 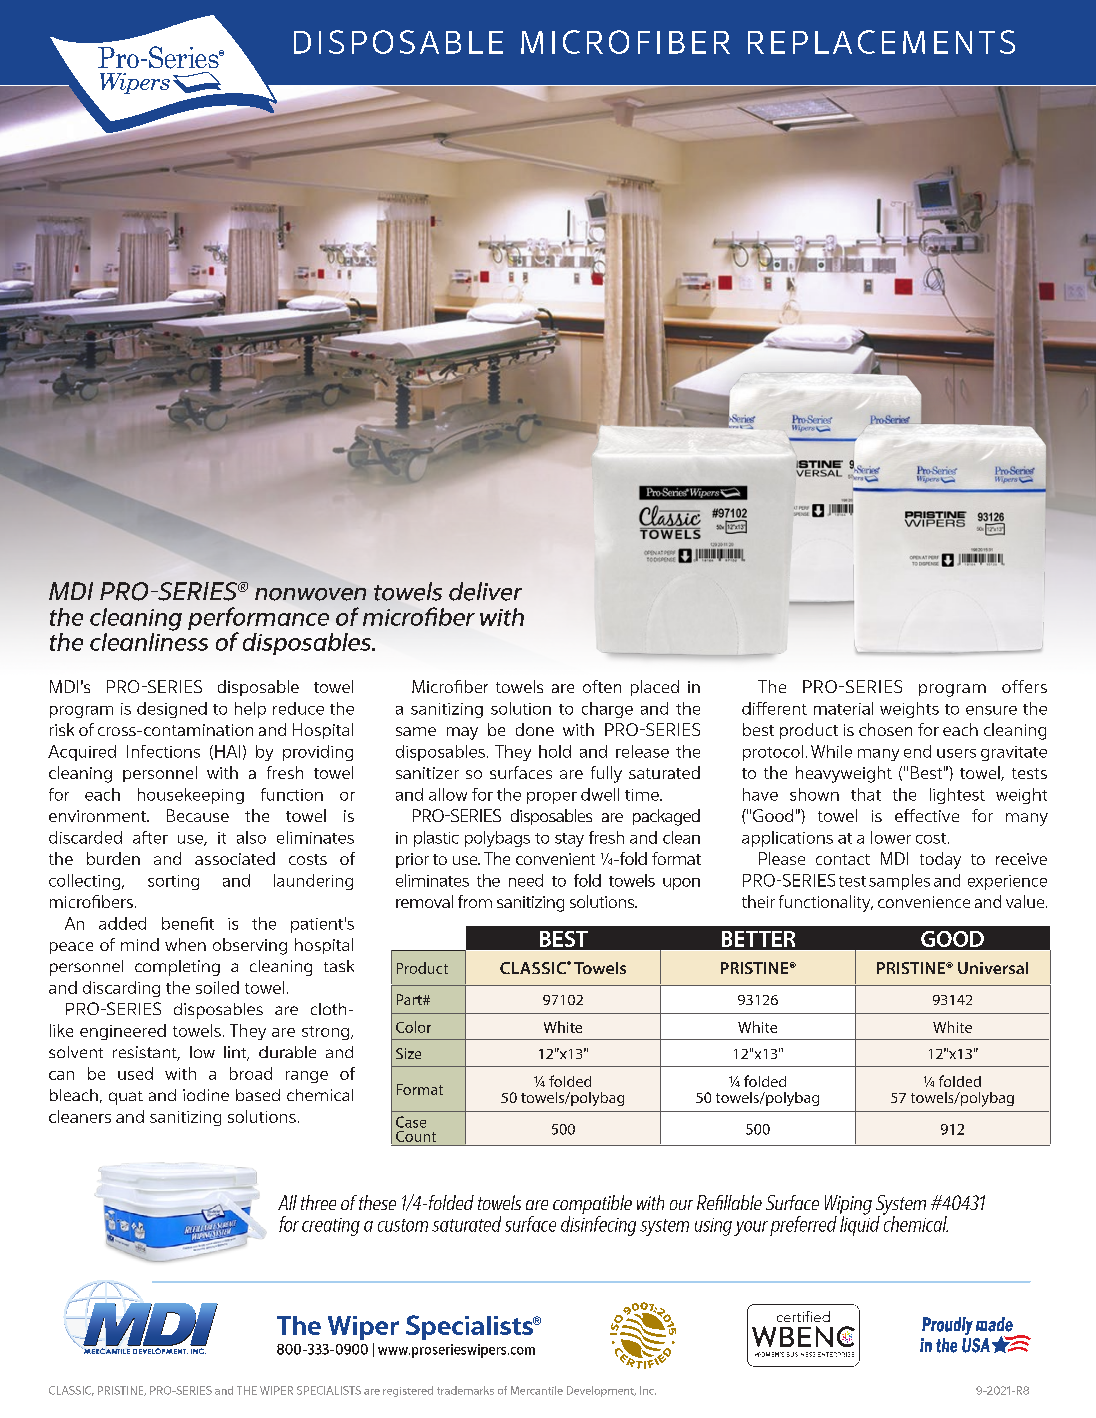 I want to click on creating, so click(x=331, y=1227).
